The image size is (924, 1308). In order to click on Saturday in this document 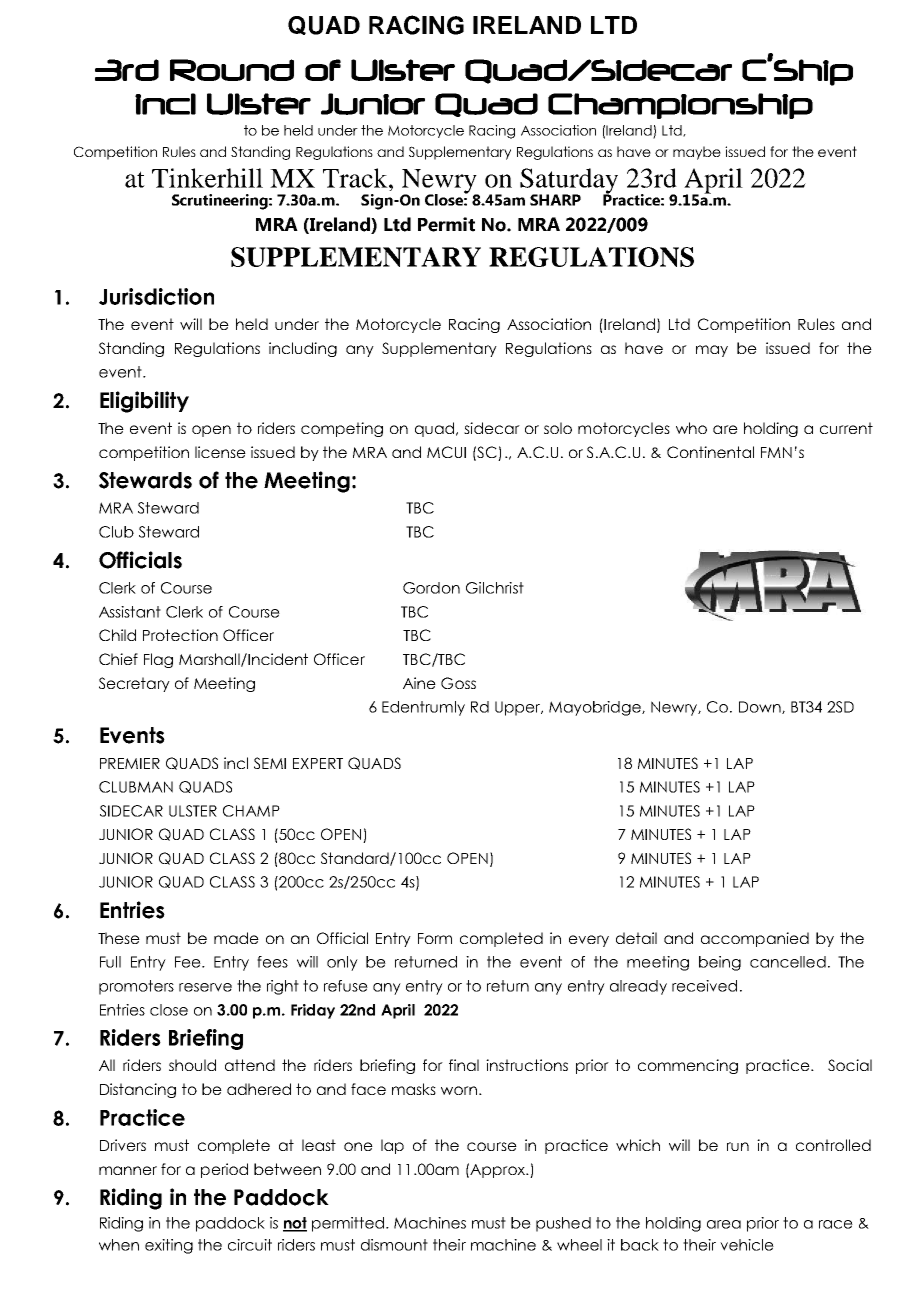, I will do `click(569, 182)`.
